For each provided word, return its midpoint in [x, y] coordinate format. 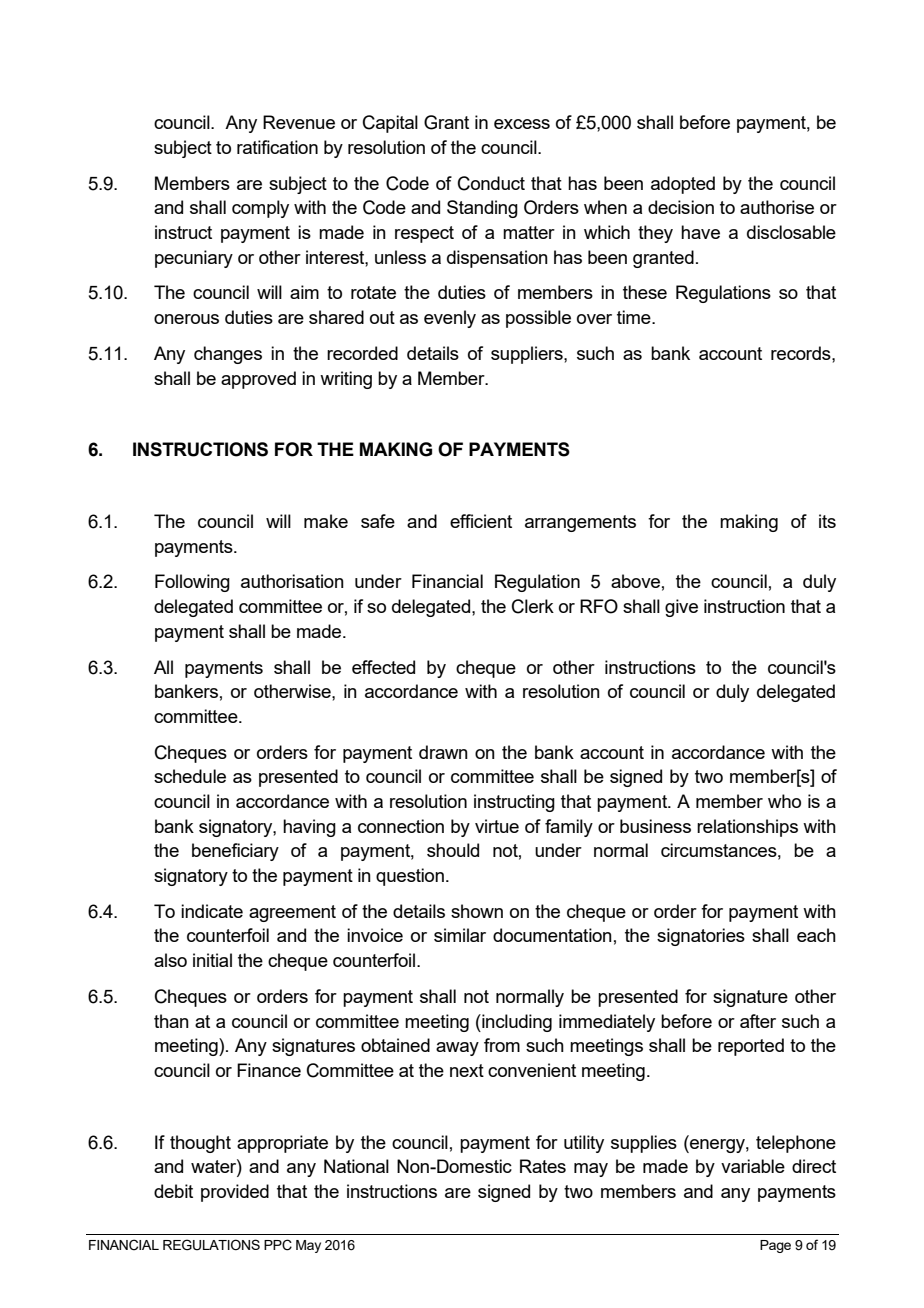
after [758, 1021]
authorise [777, 207]
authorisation [292, 581]
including [516, 1023]
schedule [190, 776]
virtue [497, 826]
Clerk [533, 606]
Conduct [491, 183]
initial [212, 960]
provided [235, 1193]
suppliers [528, 355]
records [802, 353]
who [784, 801]
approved [258, 380]
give [681, 608]
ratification [277, 147]
